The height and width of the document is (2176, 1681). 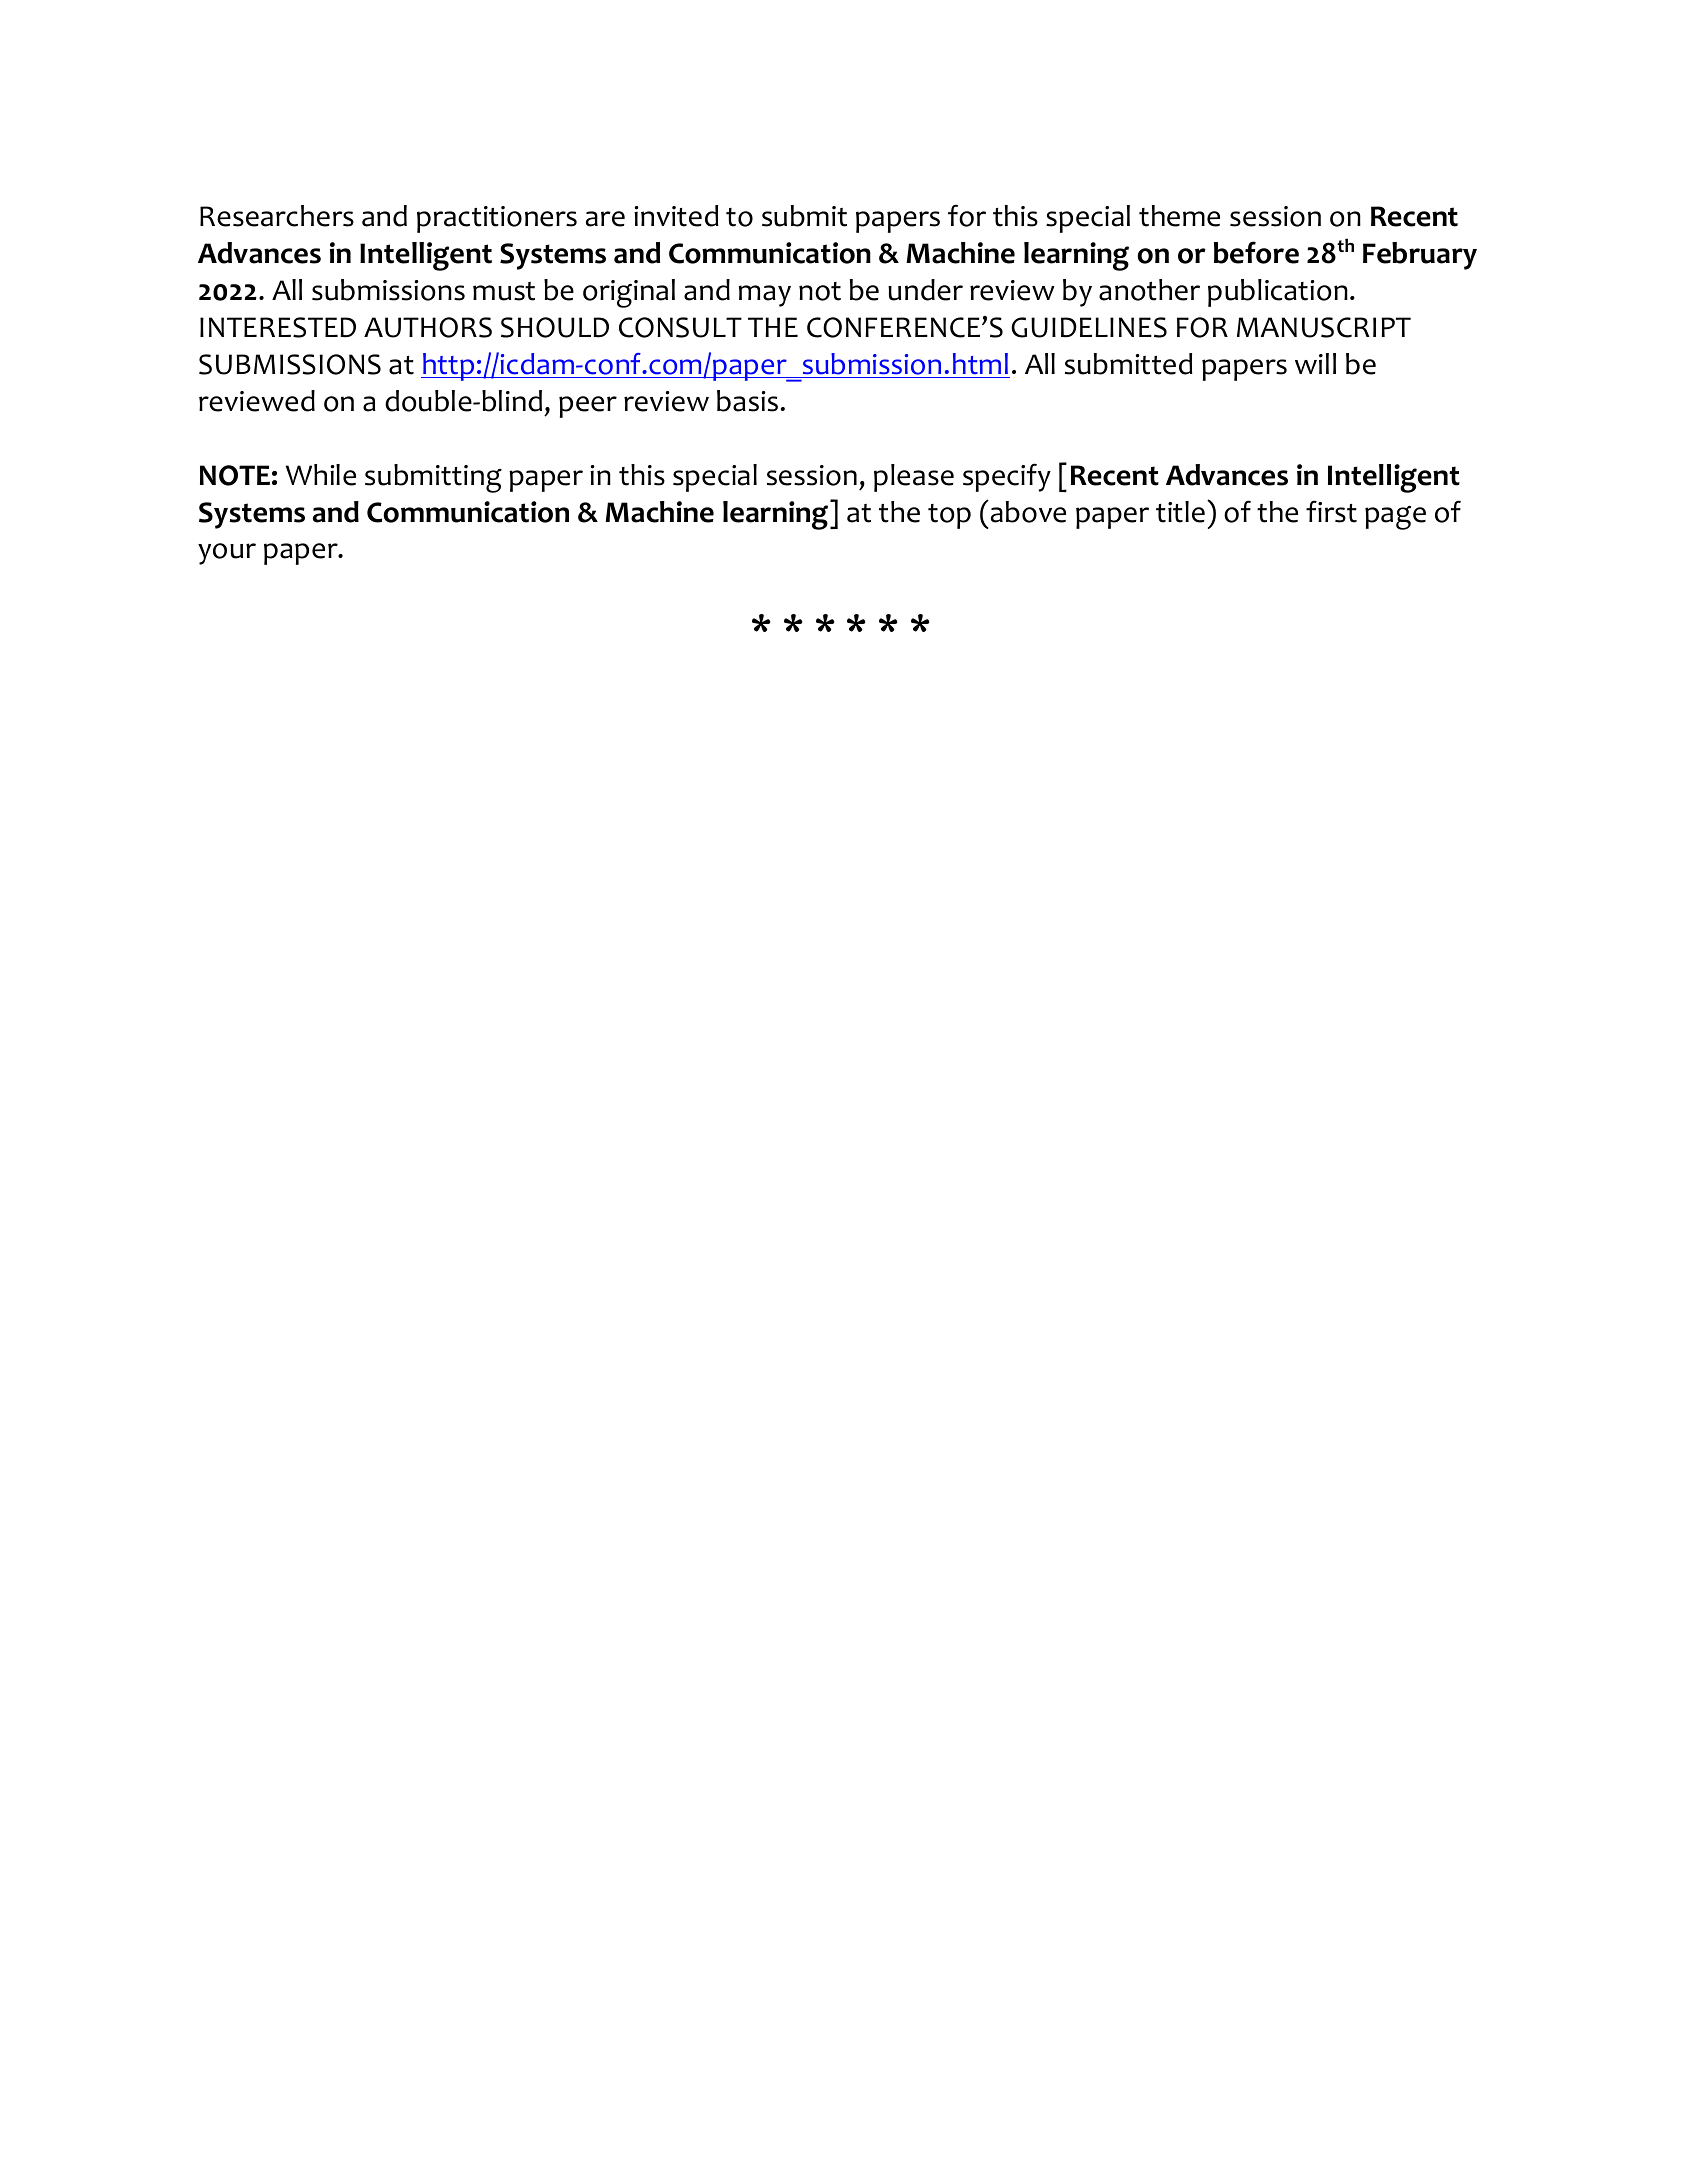 What do you see at coordinates (747, 401) in the document?
I see `basis` at bounding box center [747, 401].
